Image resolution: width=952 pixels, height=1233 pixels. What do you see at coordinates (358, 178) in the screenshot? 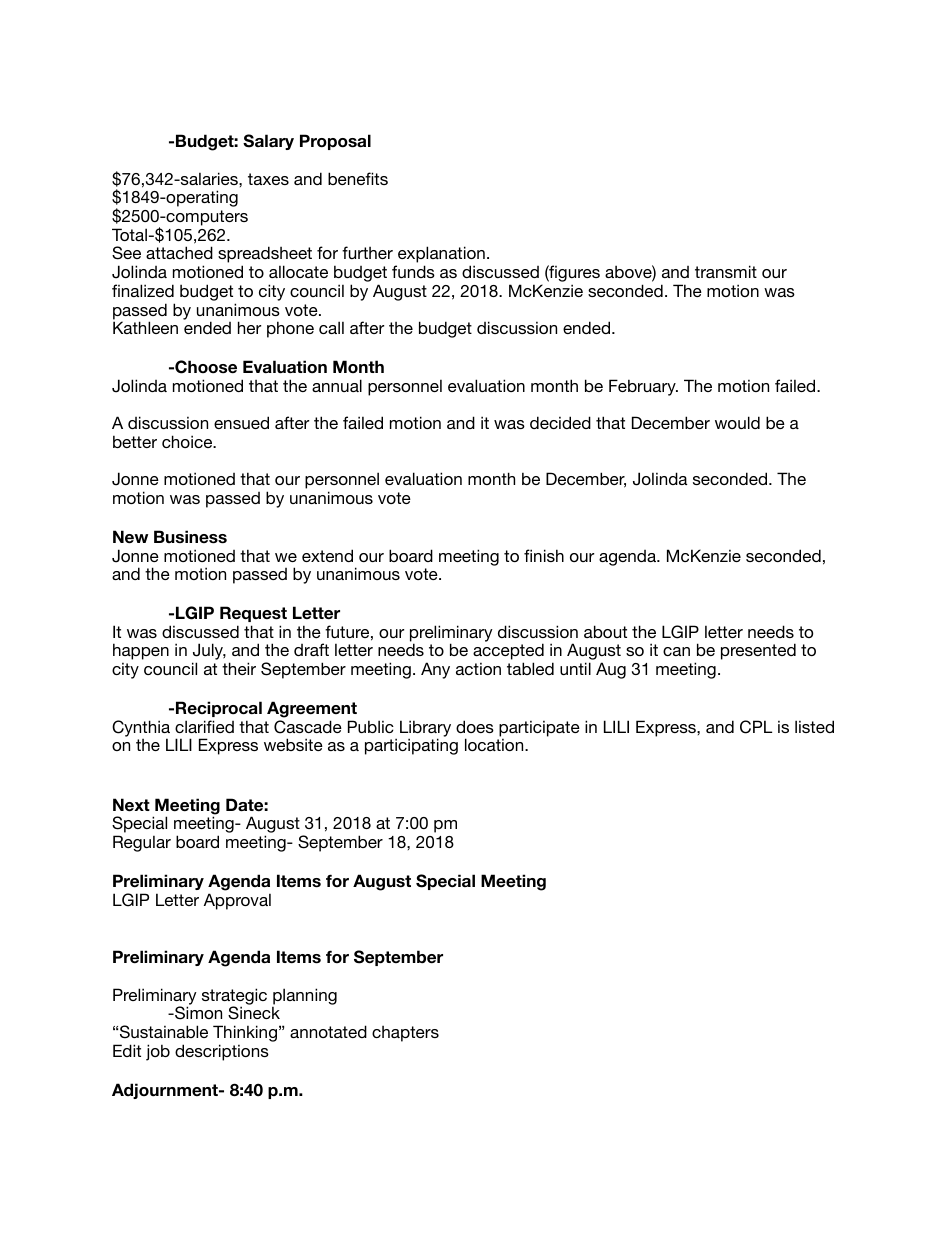
I see `benefits` at bounding box center [358, 178].
